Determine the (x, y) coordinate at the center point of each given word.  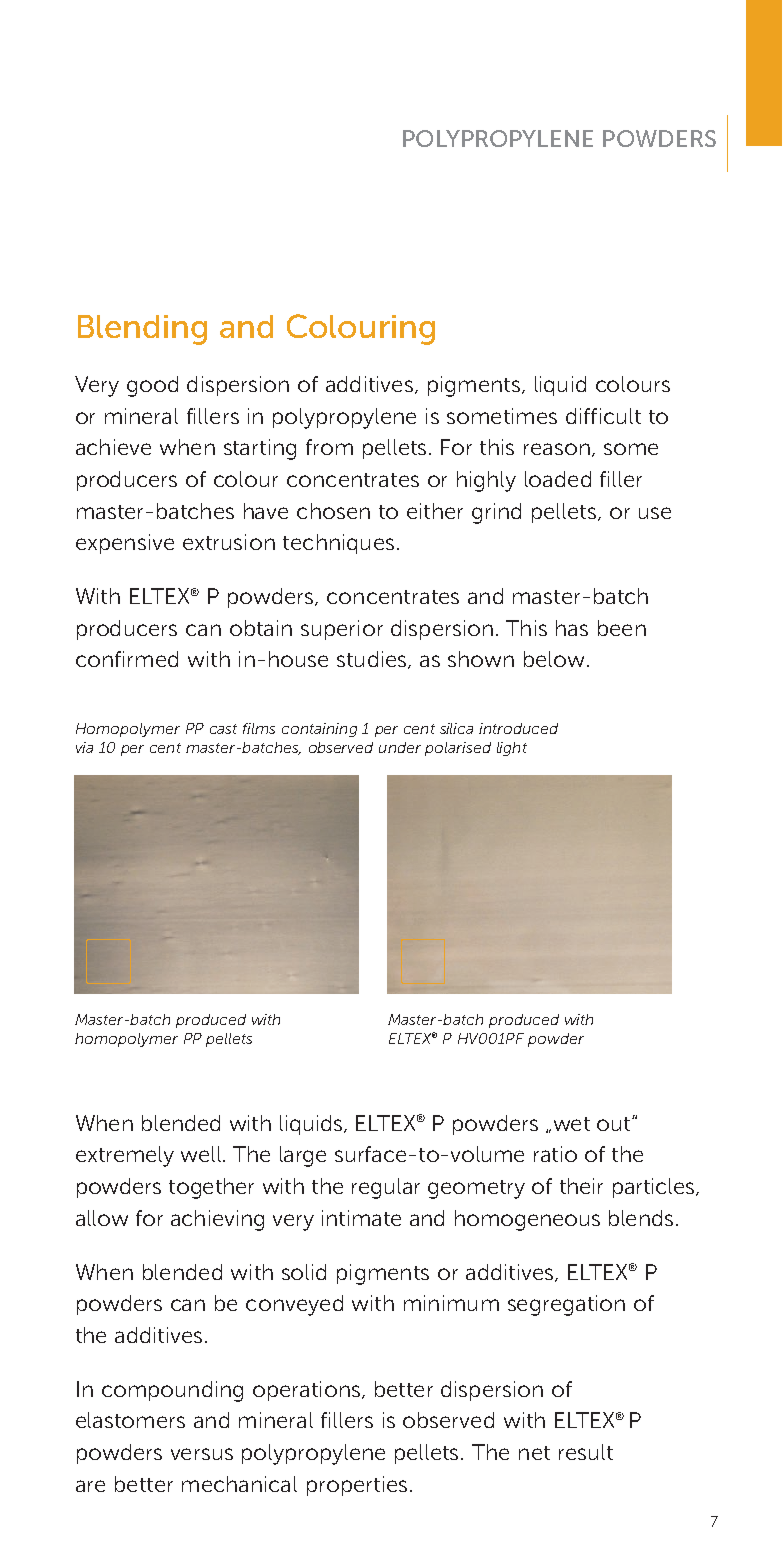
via (84, 747)
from (329, 447)
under (400, 747)
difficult (603, 416)
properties (357, 1486)
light (512, 749)
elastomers (130, 1420)
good (152, 386)
